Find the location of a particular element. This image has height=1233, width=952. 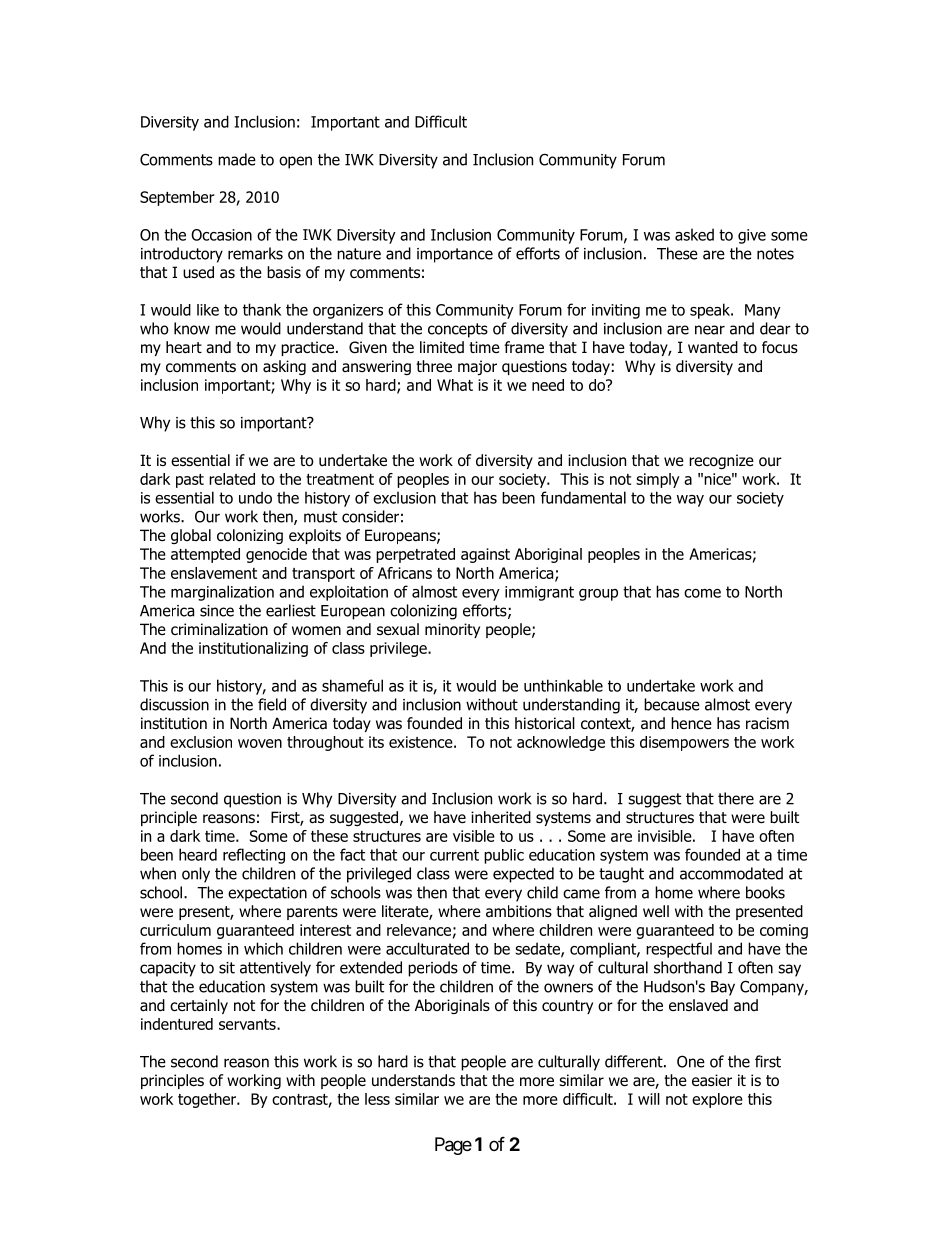

related is located at coordinates (232, 479).
